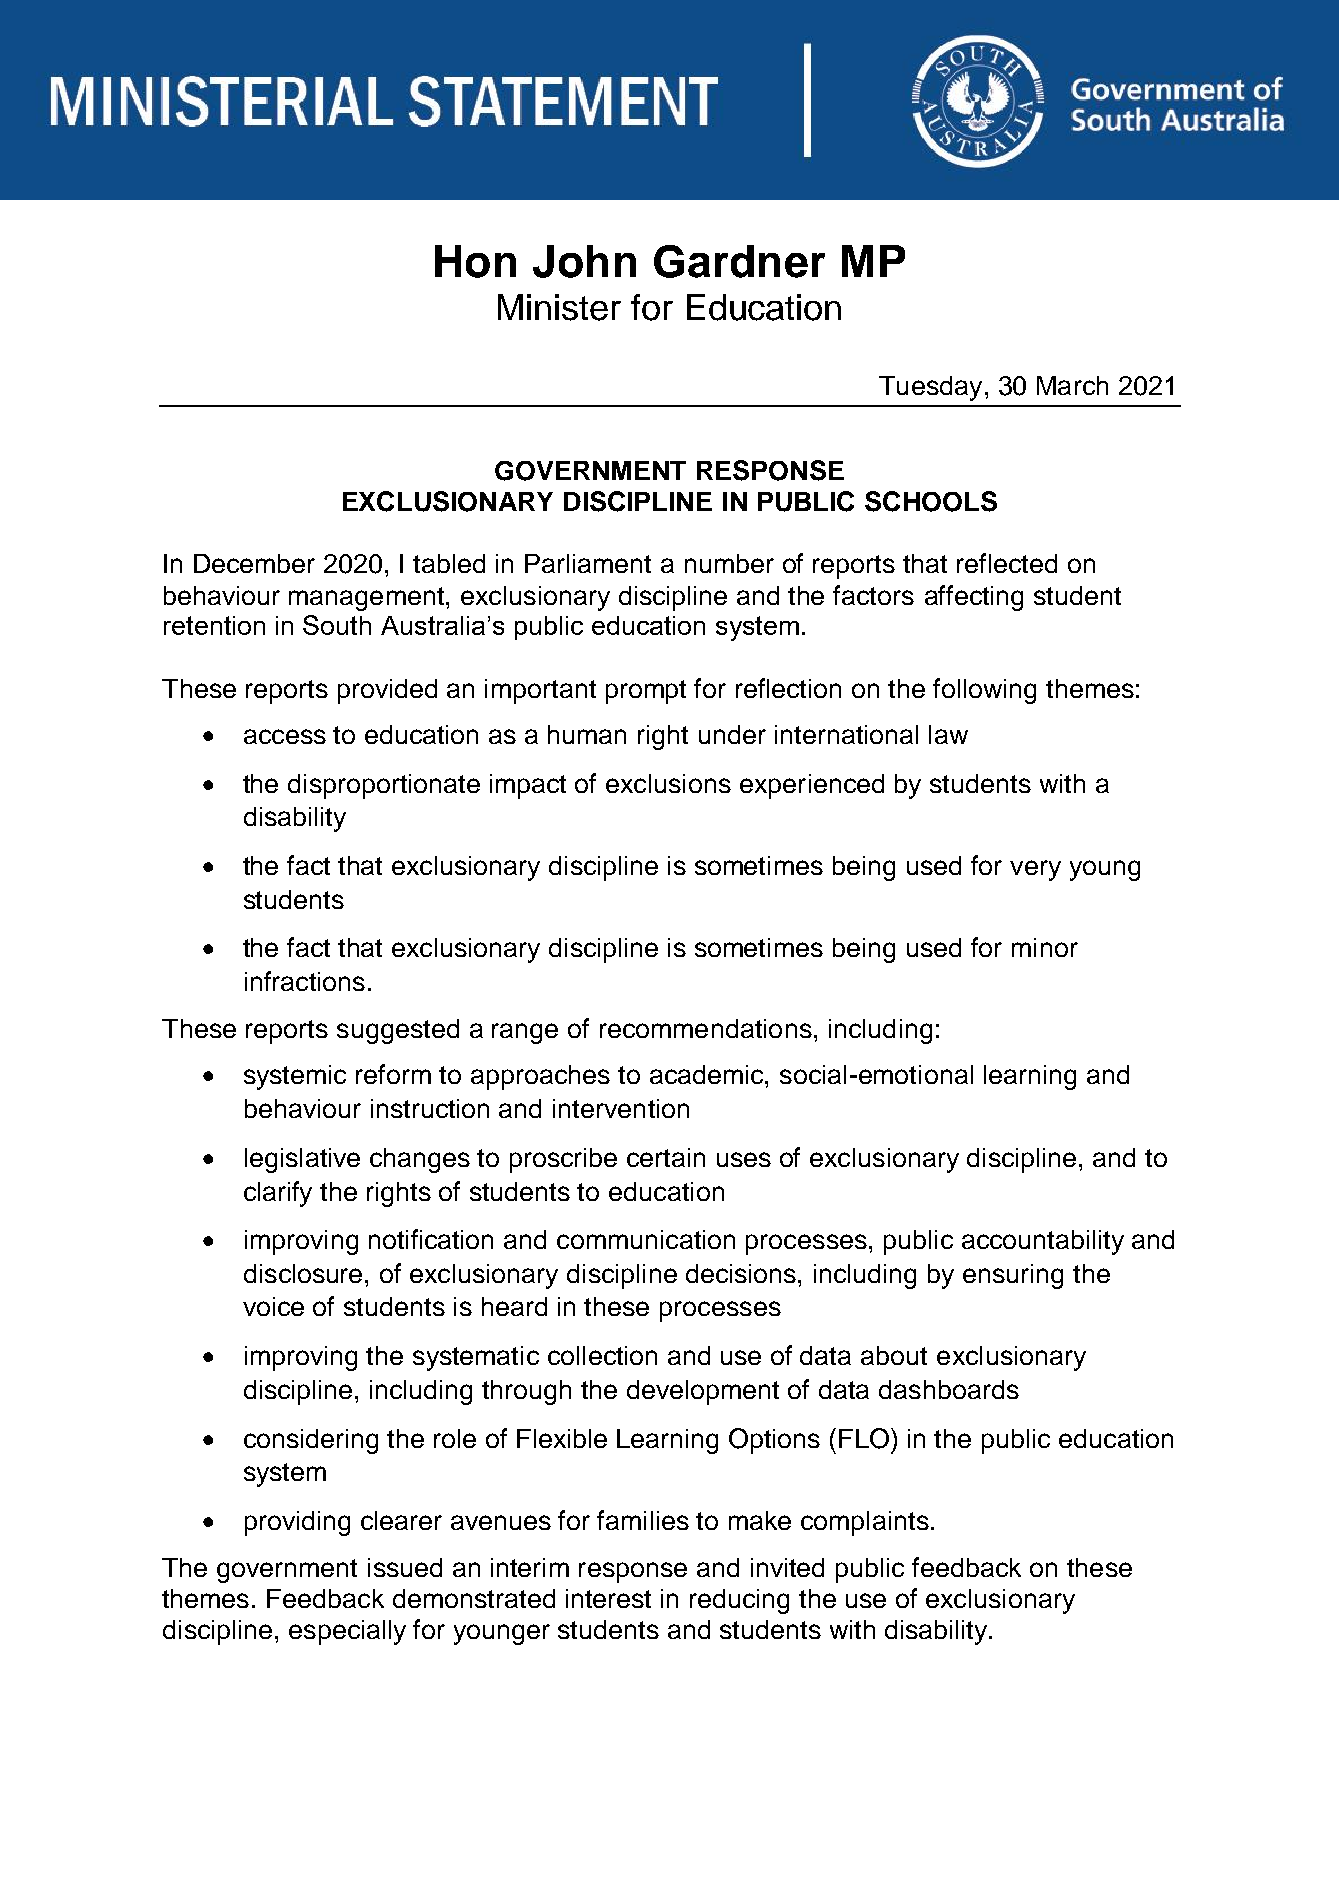 Image resolution: width=1339 pixels, height=1895 pixels. Describe the element at coordinates (347, 1632) in the document. I see `especially` at that location.
